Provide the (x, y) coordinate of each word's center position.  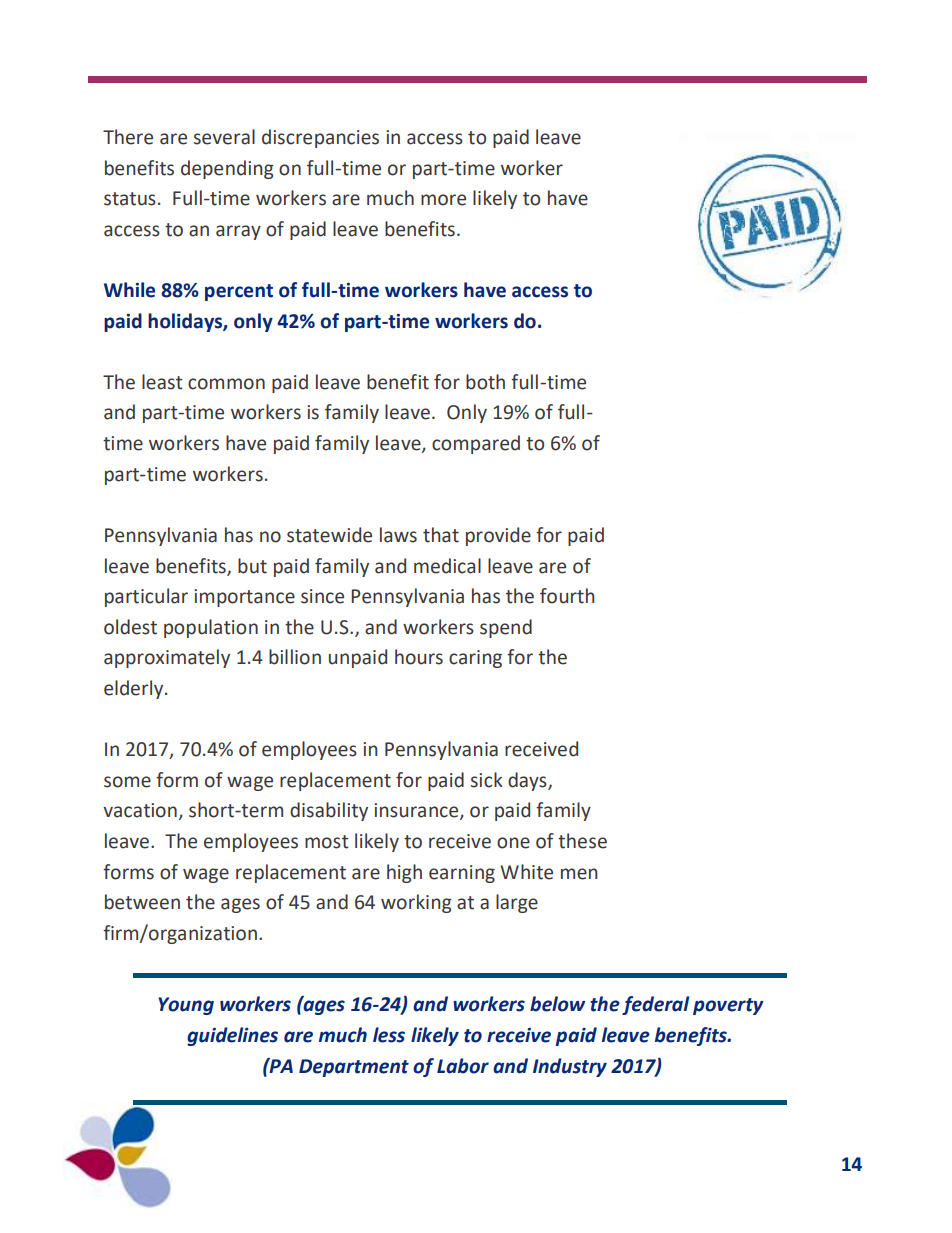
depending (227, 169)
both (485, 382)
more (443, 200)
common (226, 384)
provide (498, 536)
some (127, 782)
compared (476, 444)
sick (487, 780)
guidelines (232, 1036)
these (582, 841)
